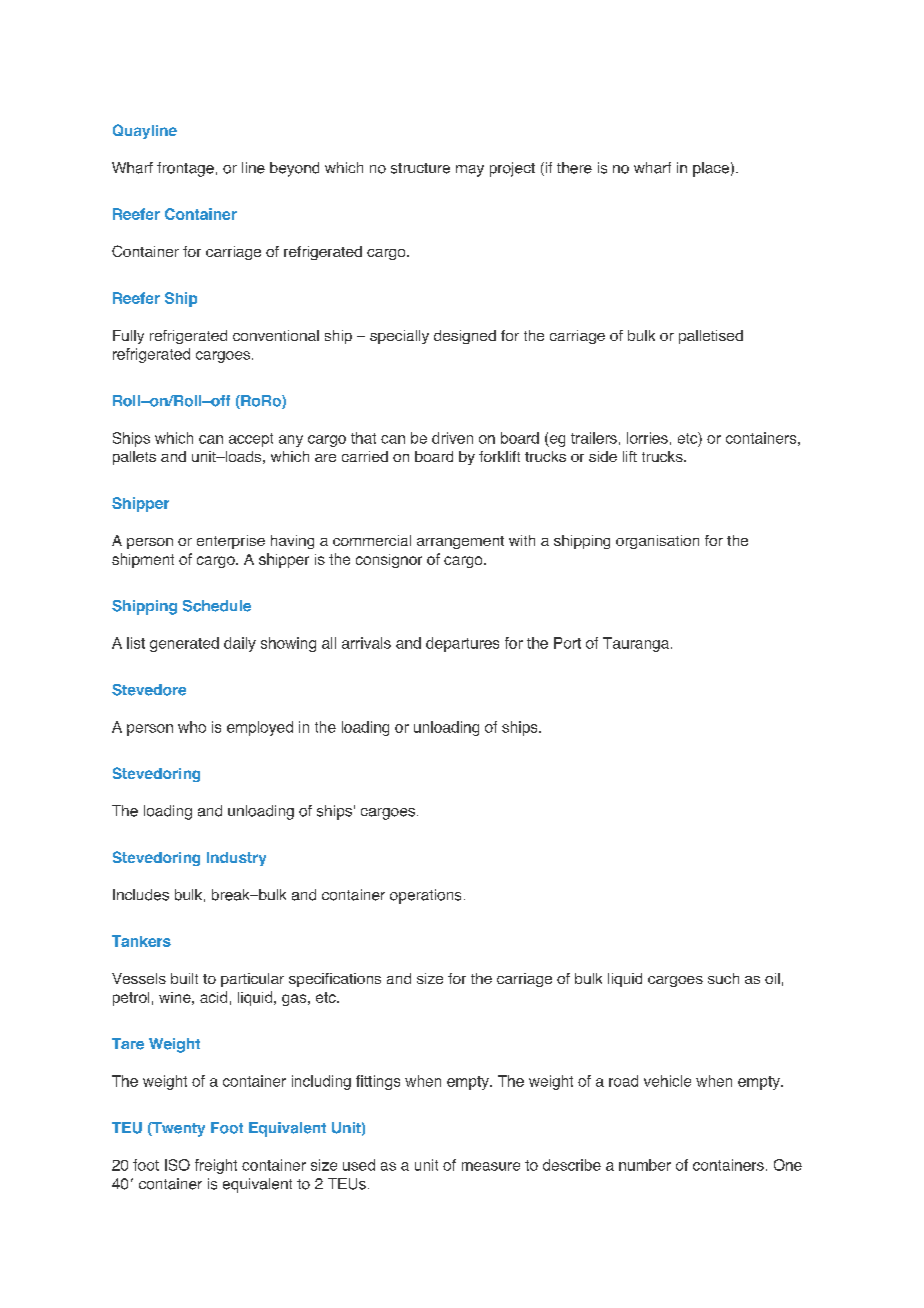 The width and height of the screenshot is (924, 1308). Describe the element at coordinates (177, 1165) in the screenshot. I see `ISO` at that location.
